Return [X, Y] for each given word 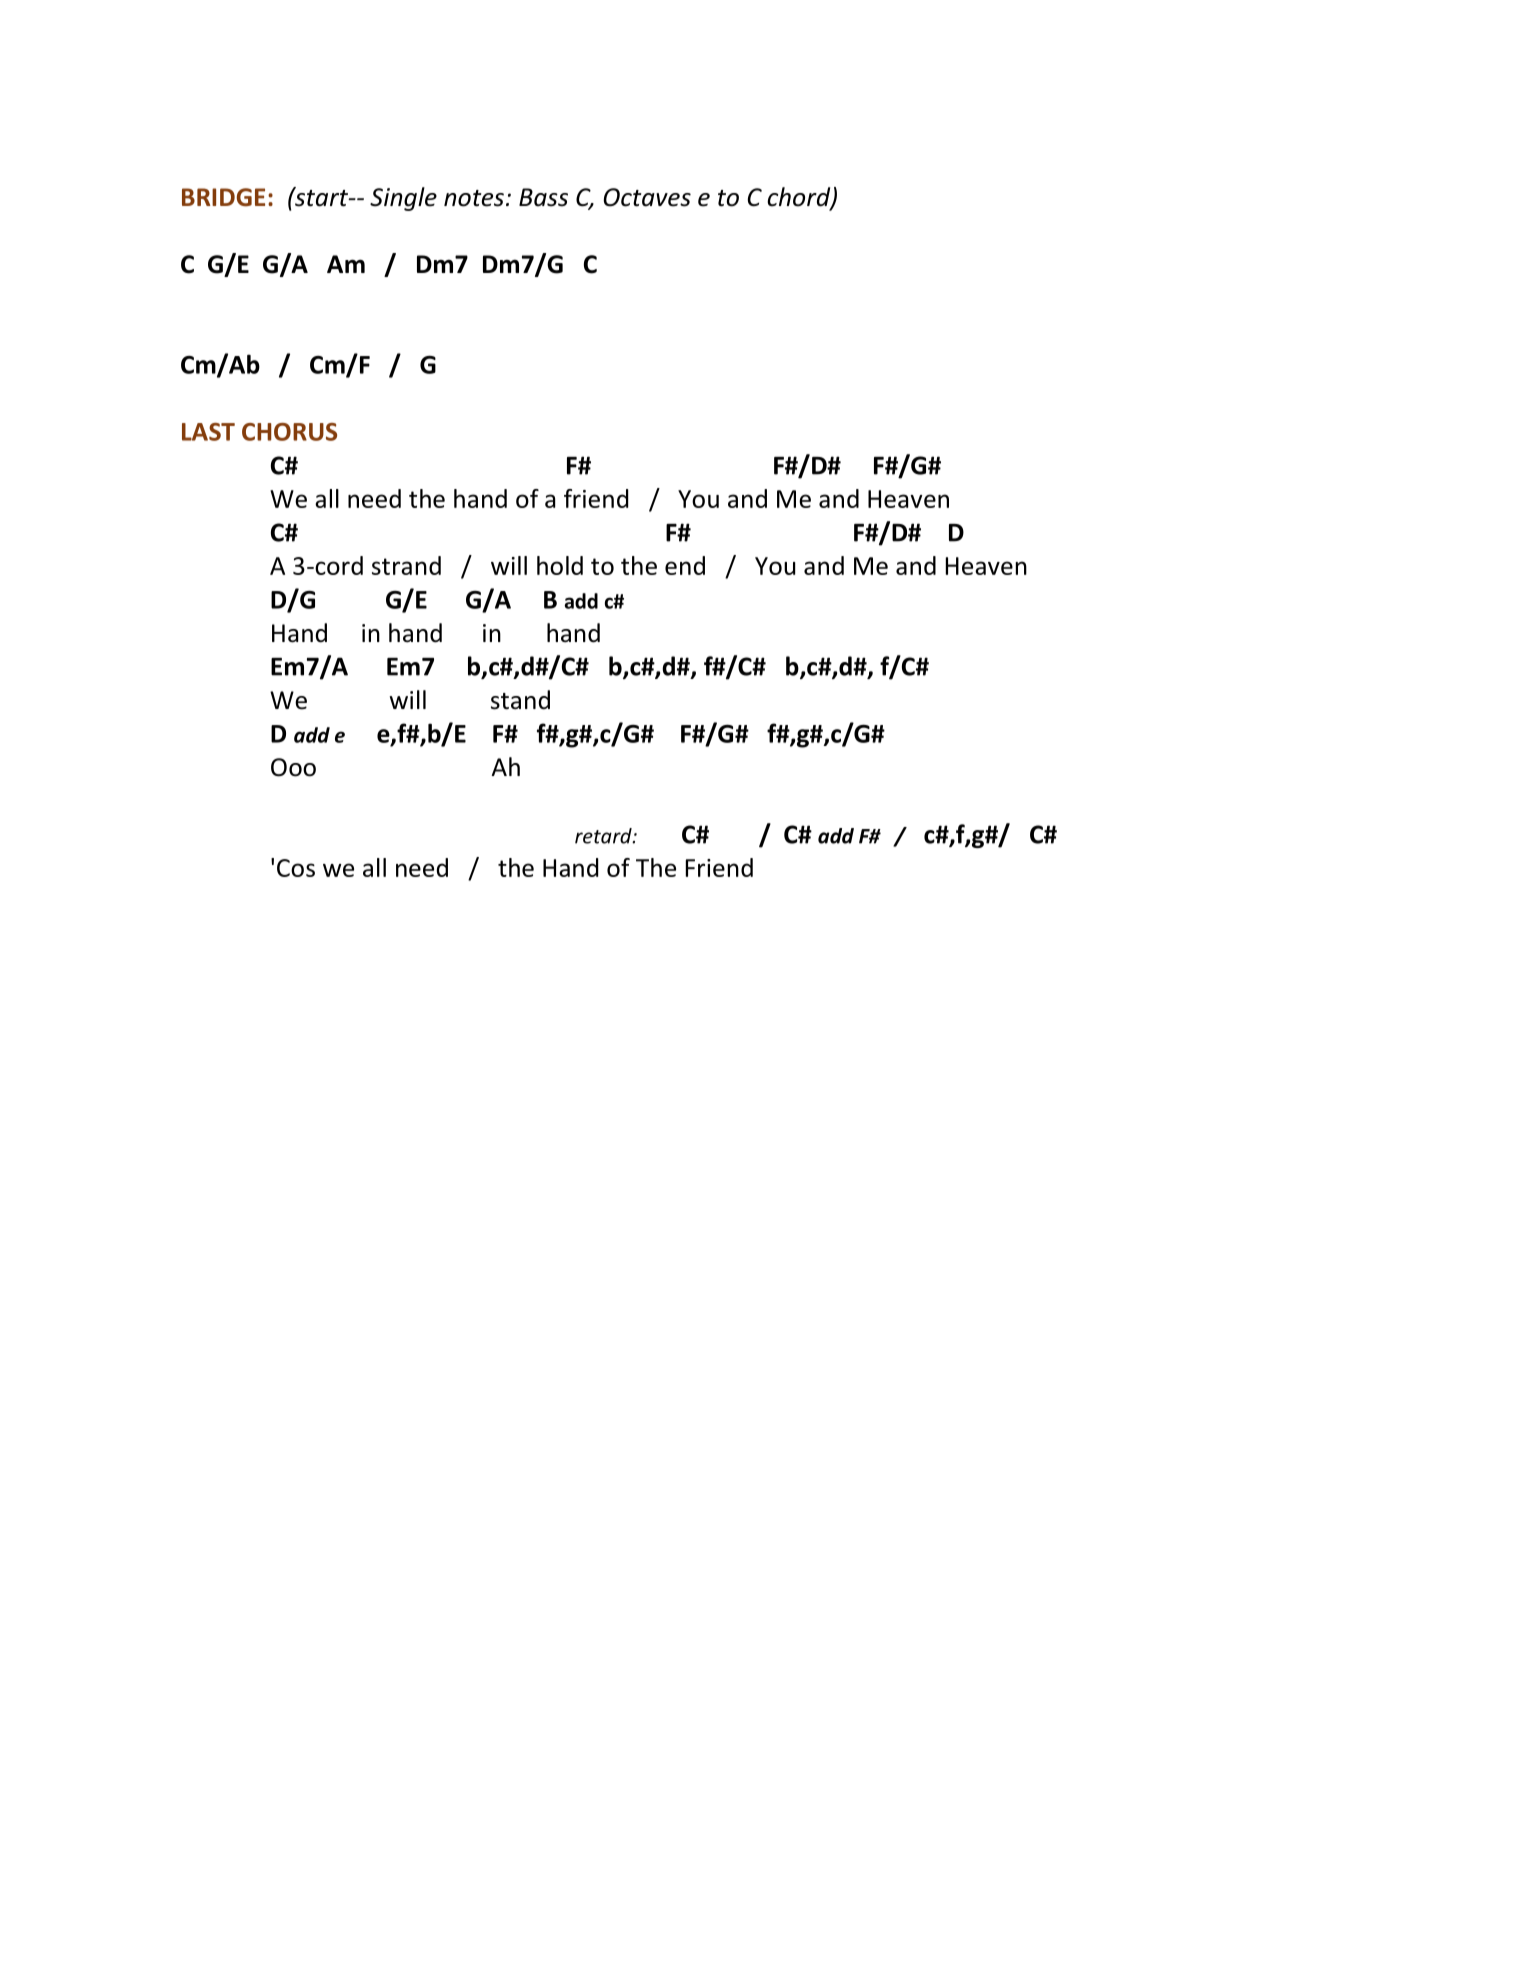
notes [474, 198]
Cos [296, 868]
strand [406, 565]
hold [560, 565]
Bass [543, 197]
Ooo [293, 767]
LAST [208, 432]
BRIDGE [223, 197]
